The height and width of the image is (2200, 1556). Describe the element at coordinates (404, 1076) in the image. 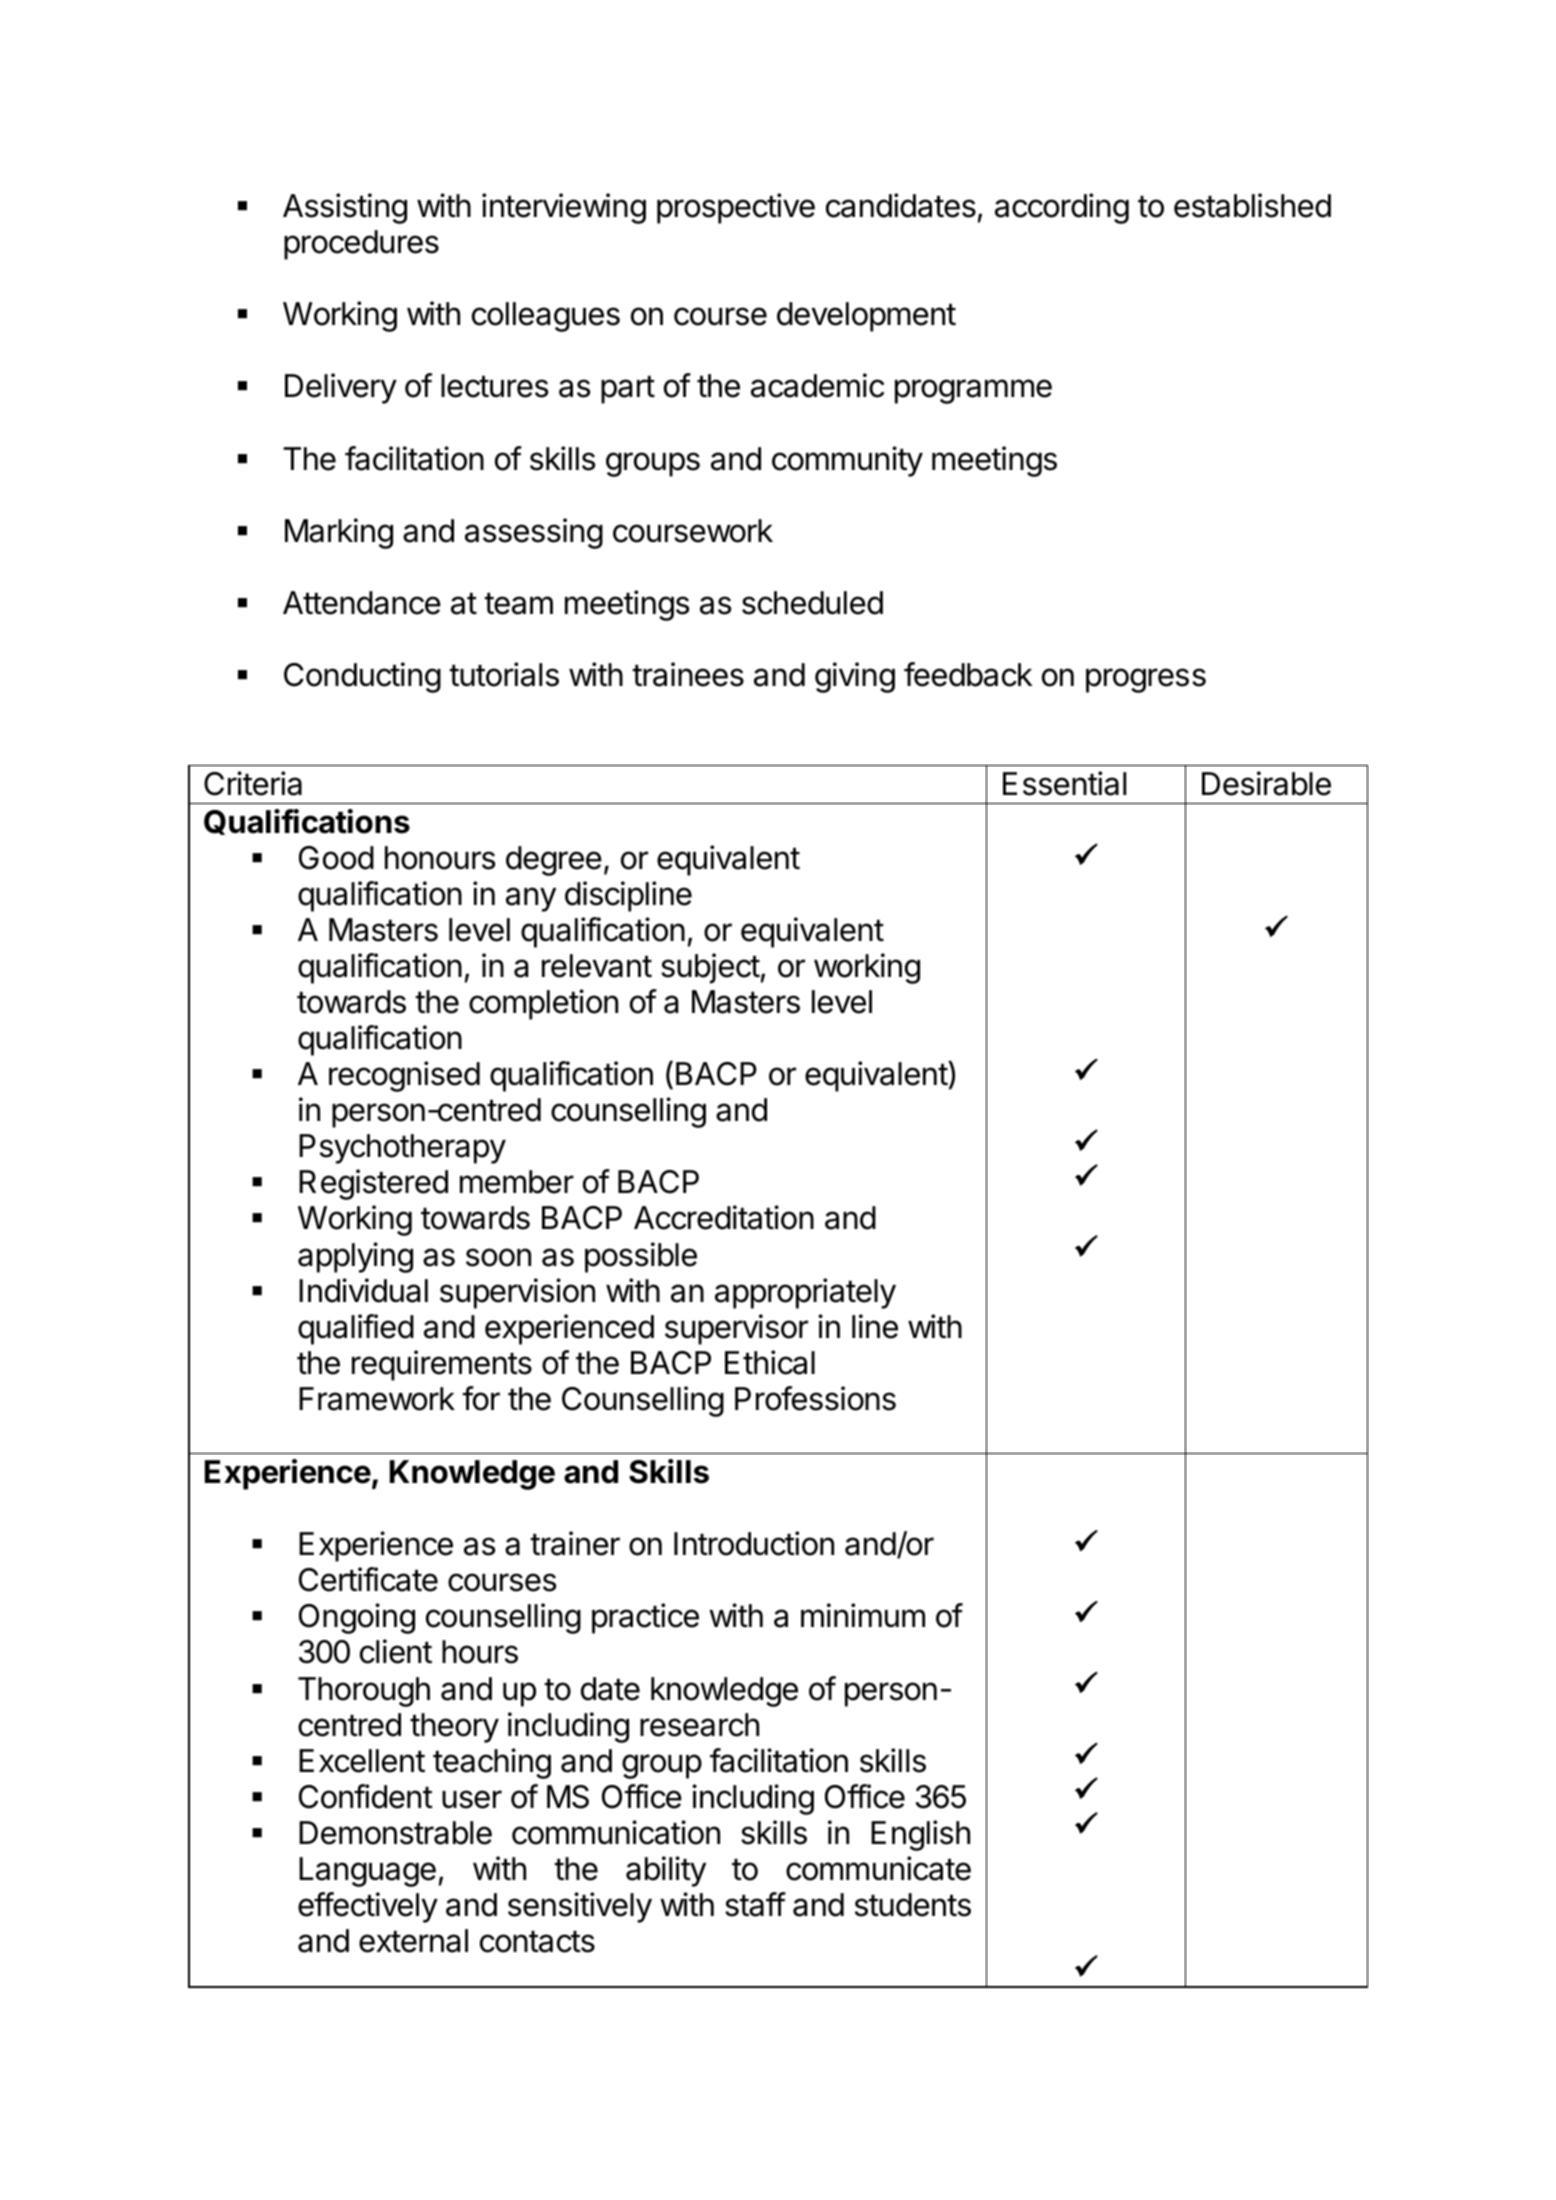

I see `recognised` at that location.
